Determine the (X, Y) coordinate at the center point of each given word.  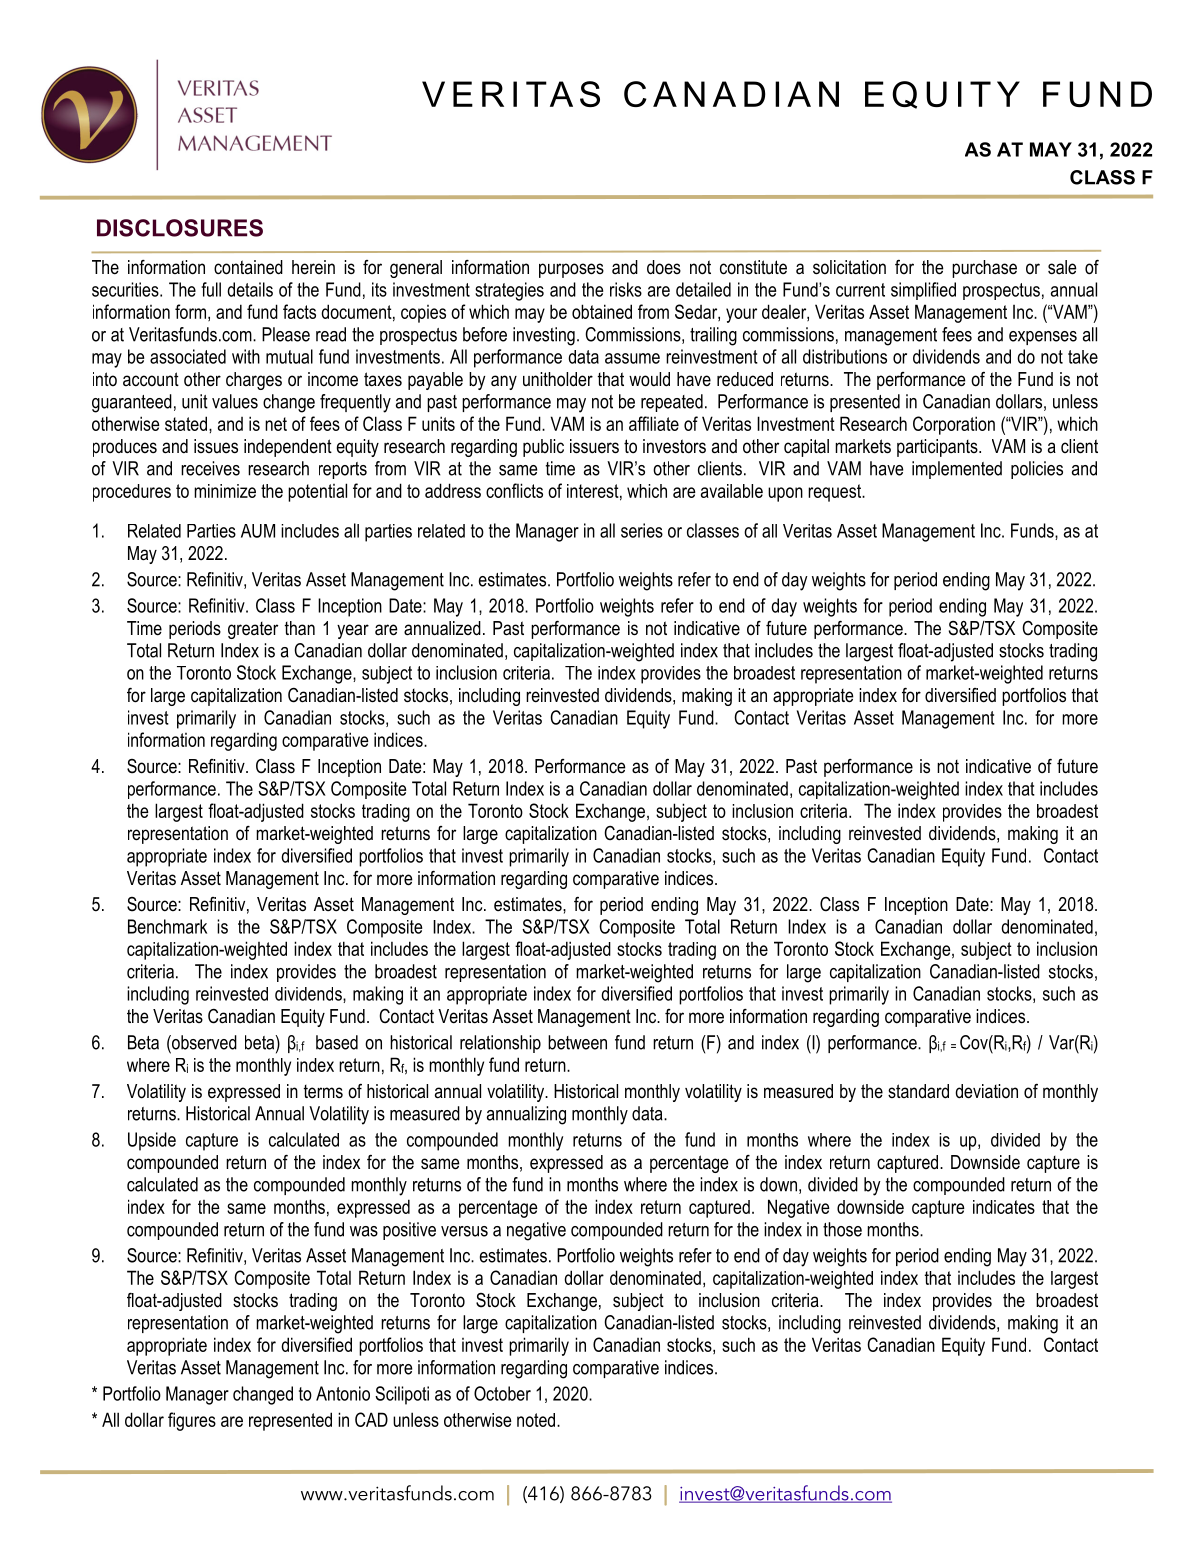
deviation (987, 1091)
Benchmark (167, 926)
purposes (571, 270)
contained (248, 267)
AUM (258, 531)
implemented (957, 470)
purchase (984, 269)
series (642, 530)
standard (918, 1091)
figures (192, 1421)
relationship (500, 1044)
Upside (152, 1141)
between (577, 1042)
